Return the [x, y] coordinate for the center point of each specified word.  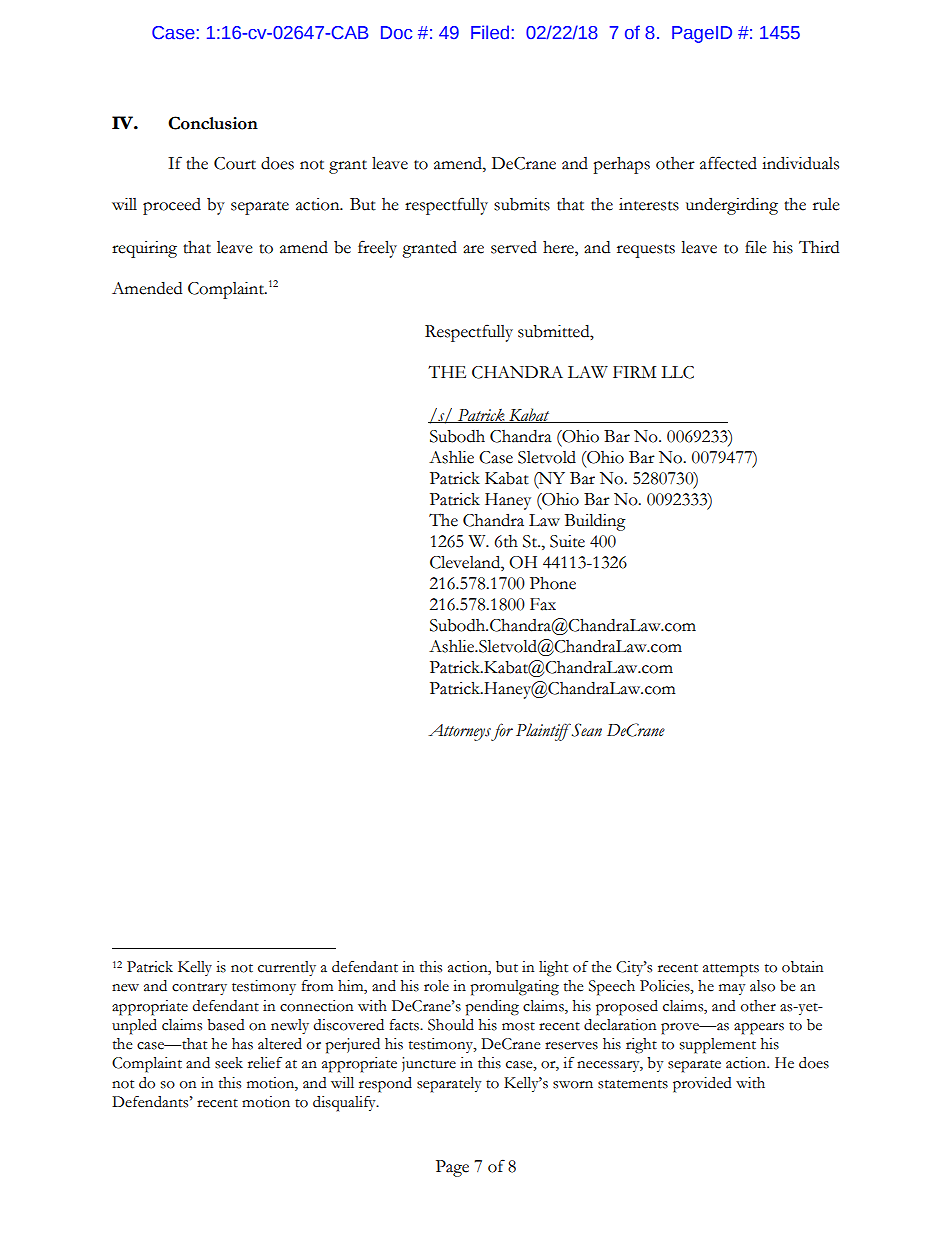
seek [229, 1063]
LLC [677, 372]
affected [728, 163]
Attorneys [460, 732]
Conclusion [213, 123]
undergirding [732, 206]
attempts [731, 970]
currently [287, 968]
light [553, 969]
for [502, 732]
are [473, 249]
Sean [587, 730]
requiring [144, 249]
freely [377, 249]
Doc [396, 33]
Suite [567, 541]
